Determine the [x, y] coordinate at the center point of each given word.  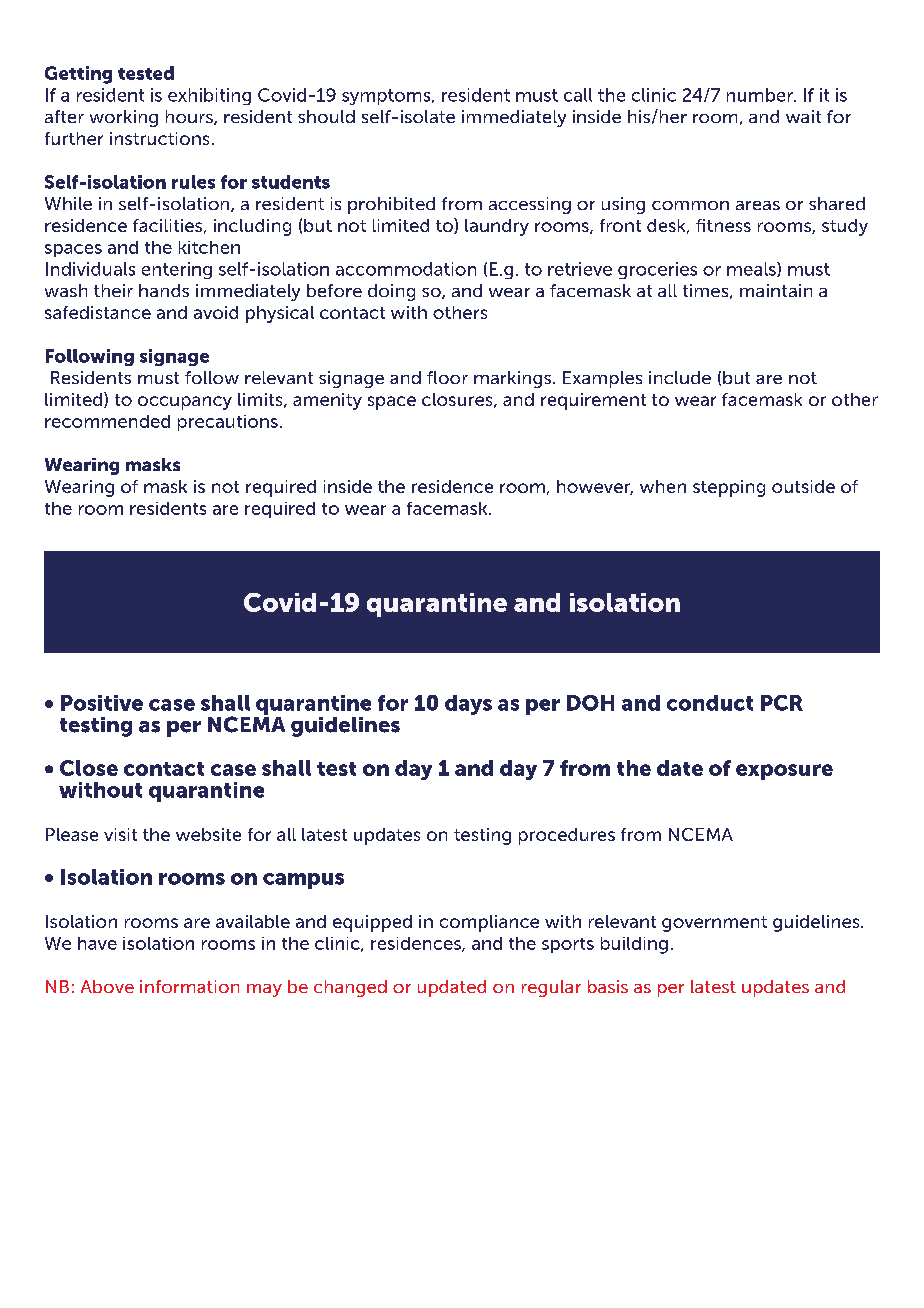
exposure [784, 772]
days [468, 705]
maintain [776, 290]
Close [89, 768]
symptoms [387, 97]
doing [391, 292]
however [595, 487]
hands [164, 290]
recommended [107, 421]
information [189, 986]
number [761, 95]
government [714, 924]
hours [190, 117]
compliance [489, 923]
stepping [729, 488]
